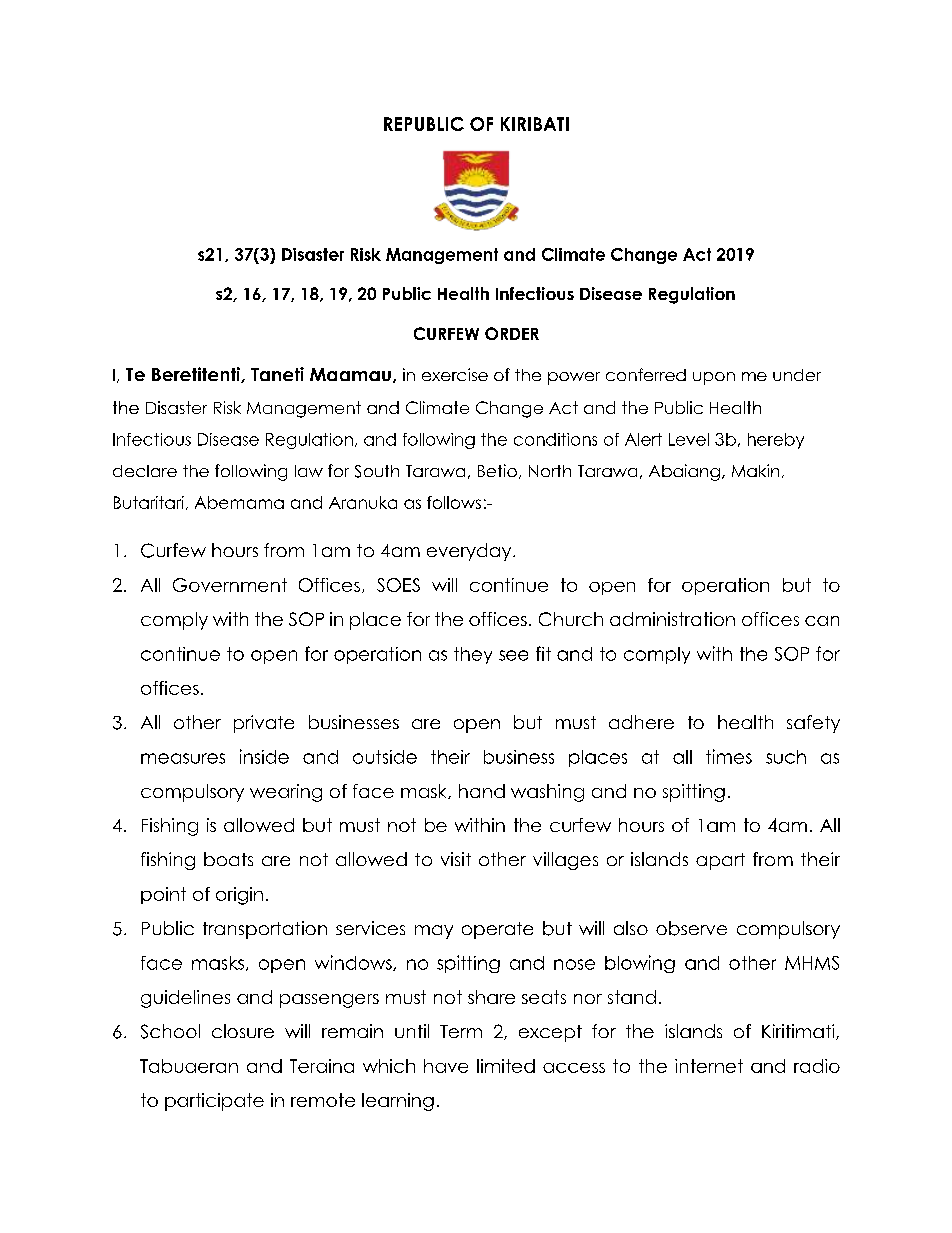 The width and height of the screenshot is (952, 1233). What do you see at coordinates (264, 756) in the screenshot?
I see `inside` at bounding box center [264, 756].
